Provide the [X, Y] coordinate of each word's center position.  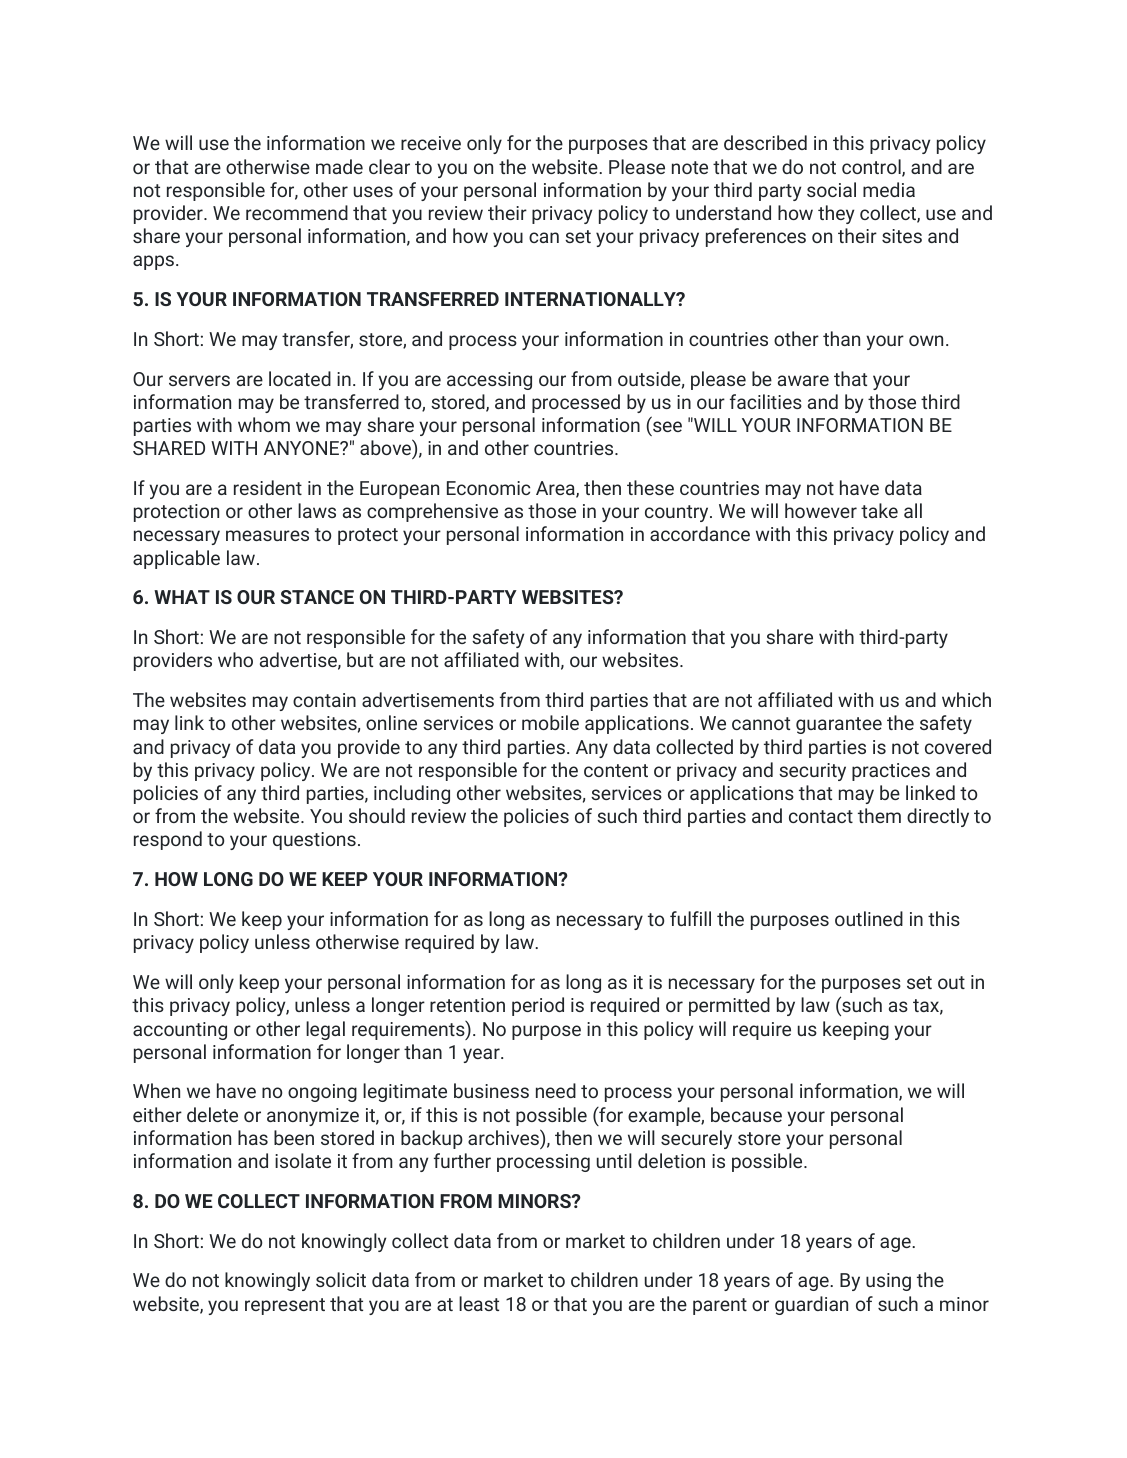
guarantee [839, 725]
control [872, 168]
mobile [550, 722]
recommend [297, 212]
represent [285, 1306]
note [690, 167]
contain [324, 700]
